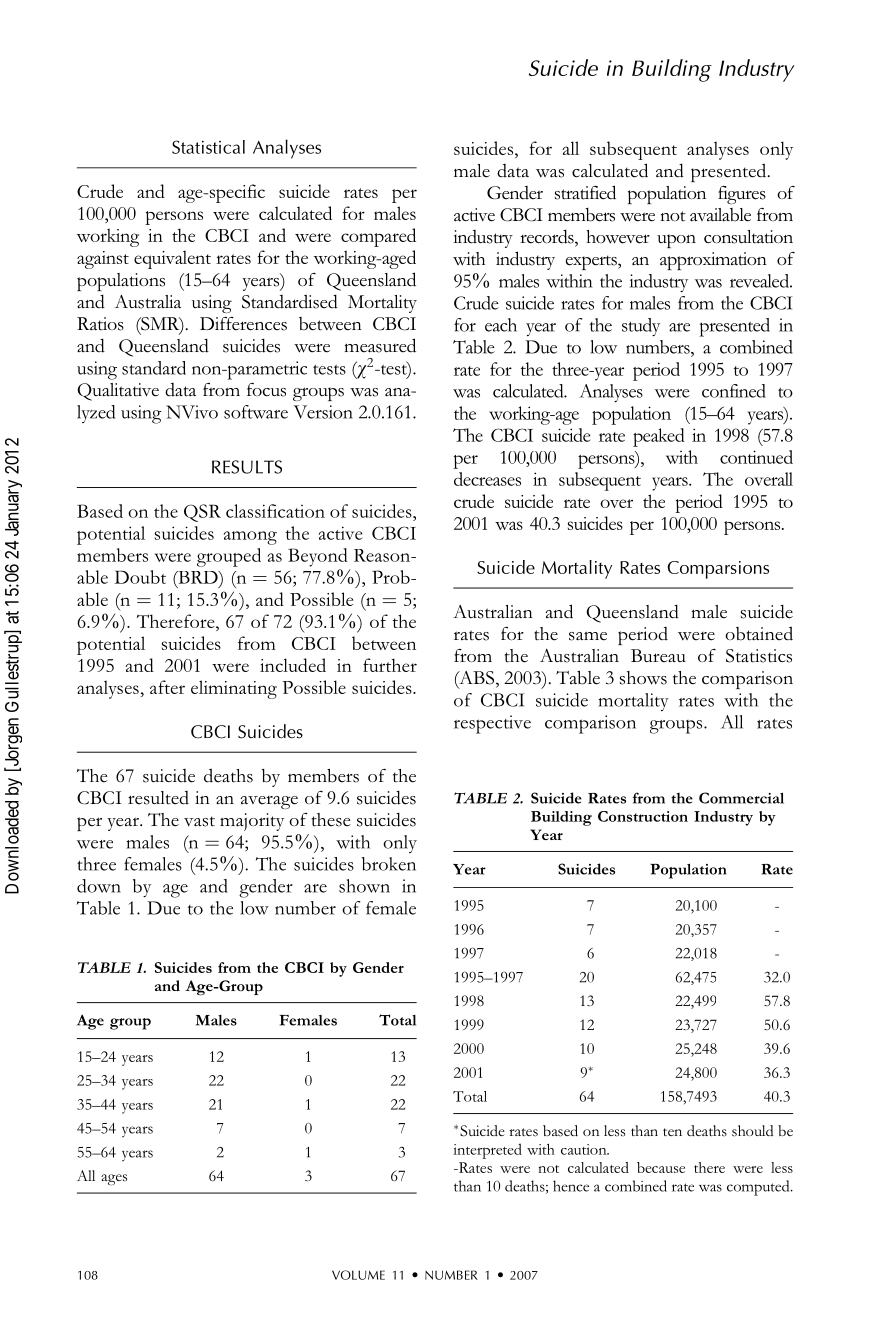 The image size is (896, 1328). I want to click on respective, so click(492, 724).
